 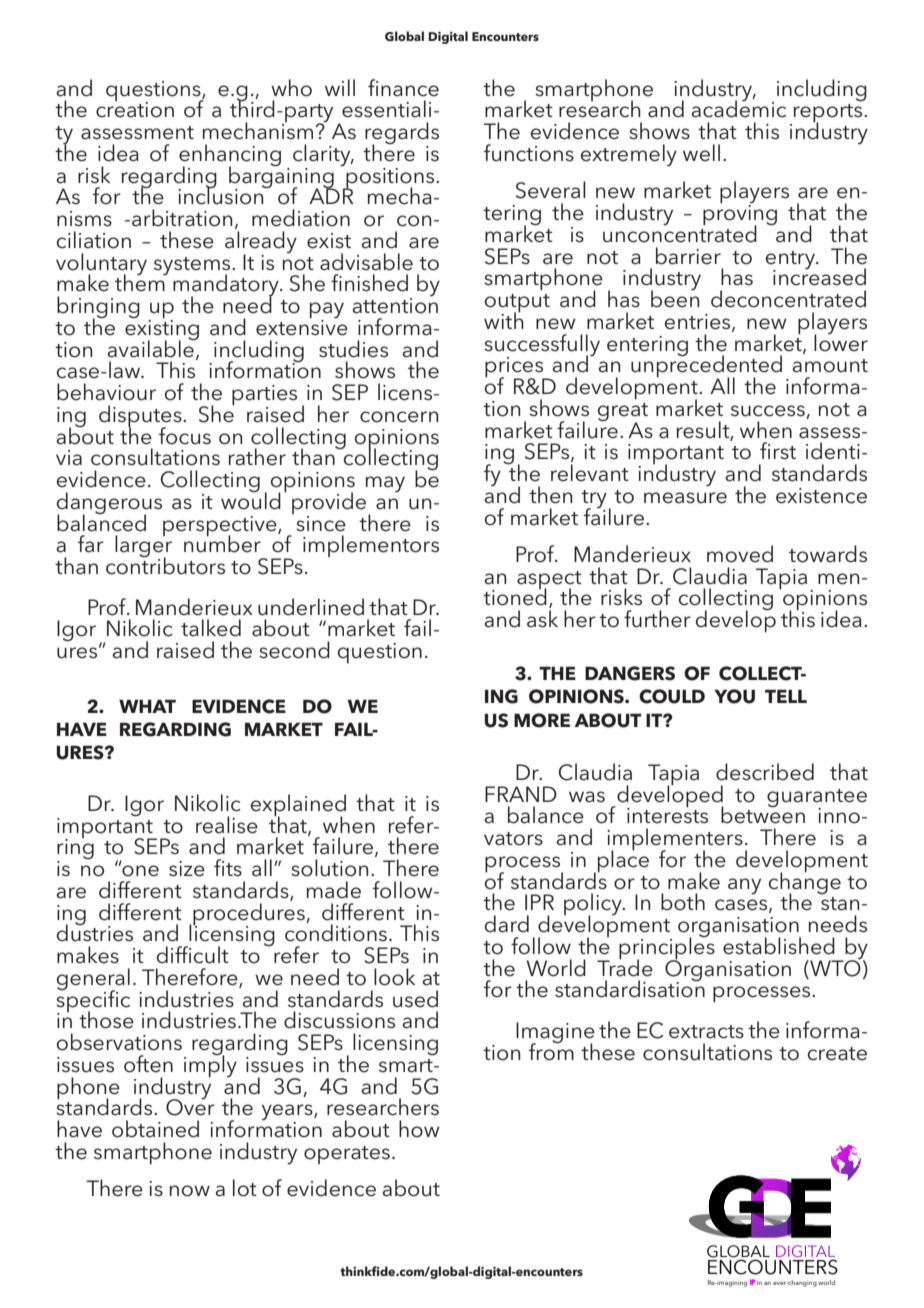 What do you see at coordinates (402, 134) in the screenshot?
I see `regards` at bounding box center [402, 134].
